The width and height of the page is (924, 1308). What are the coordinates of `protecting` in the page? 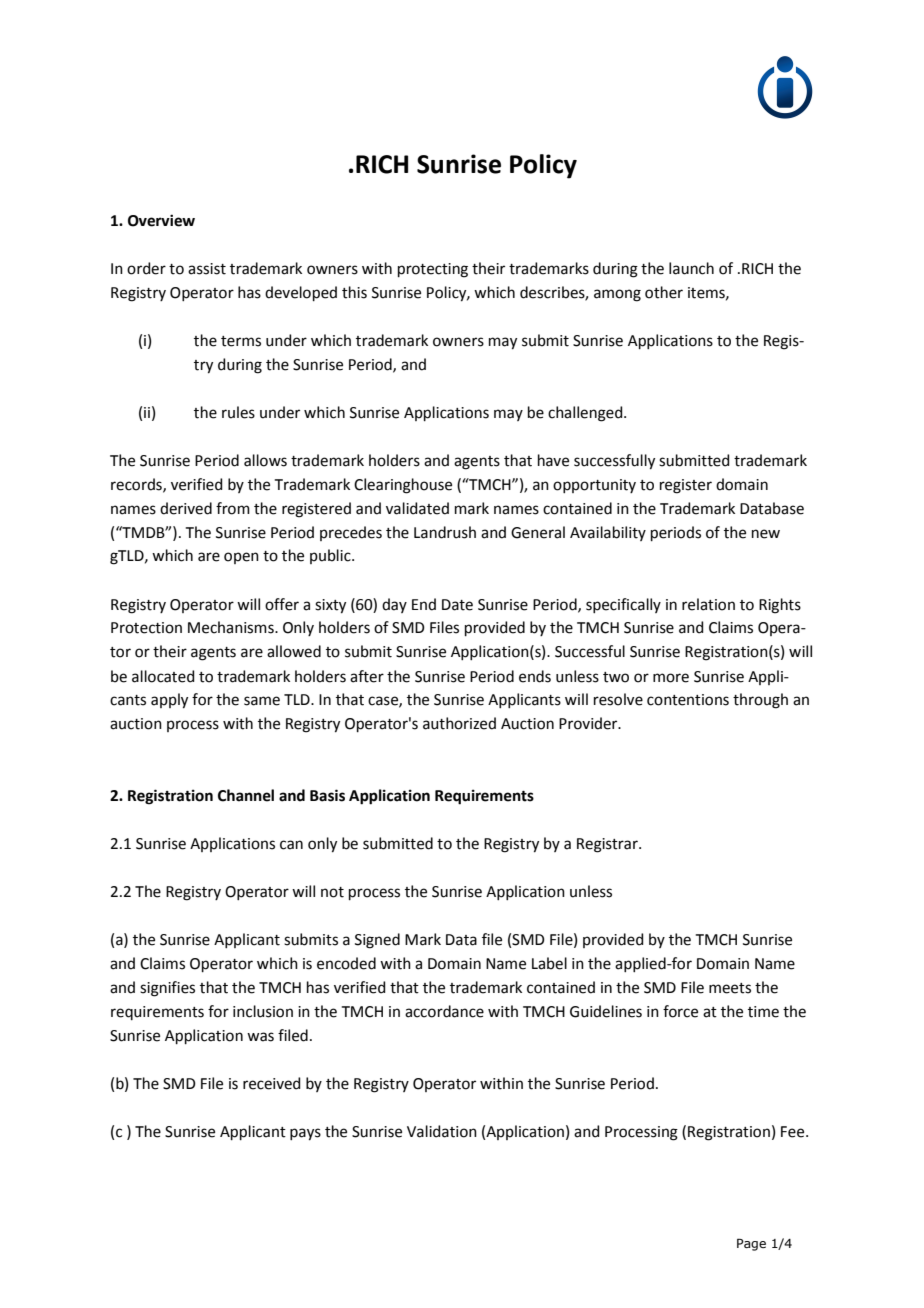 It's located at (433, 270).
